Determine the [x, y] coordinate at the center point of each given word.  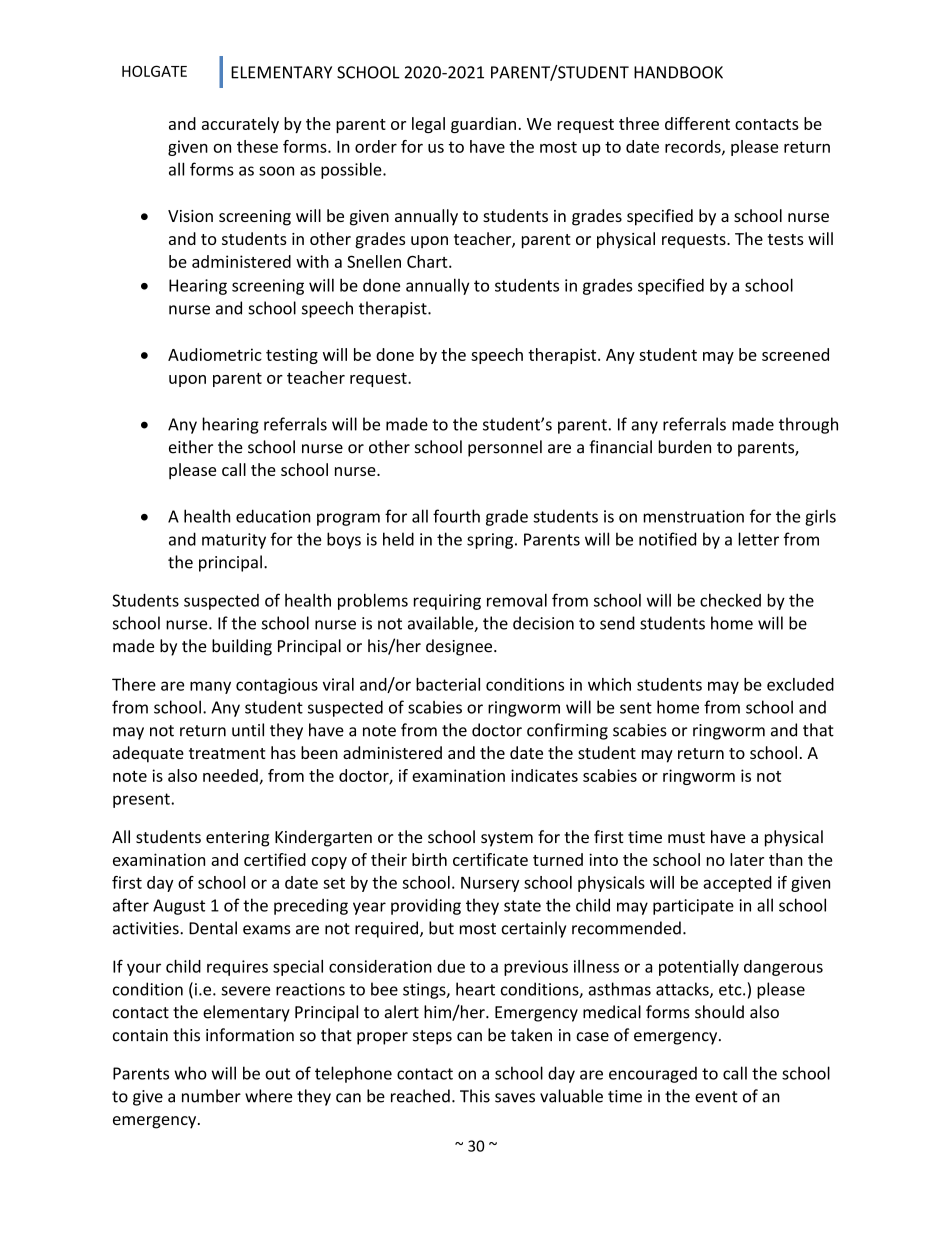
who [190, 1073]
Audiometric [215, 354]
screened [795, 354]
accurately [240, 125]
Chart [428, 261]
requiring [447, 602]
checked [730, 600]
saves [515, 1098]
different [697, 123]
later [747, 859]
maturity [234, 541]
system [507, 839]
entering [237, 839]
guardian [483, 125]
